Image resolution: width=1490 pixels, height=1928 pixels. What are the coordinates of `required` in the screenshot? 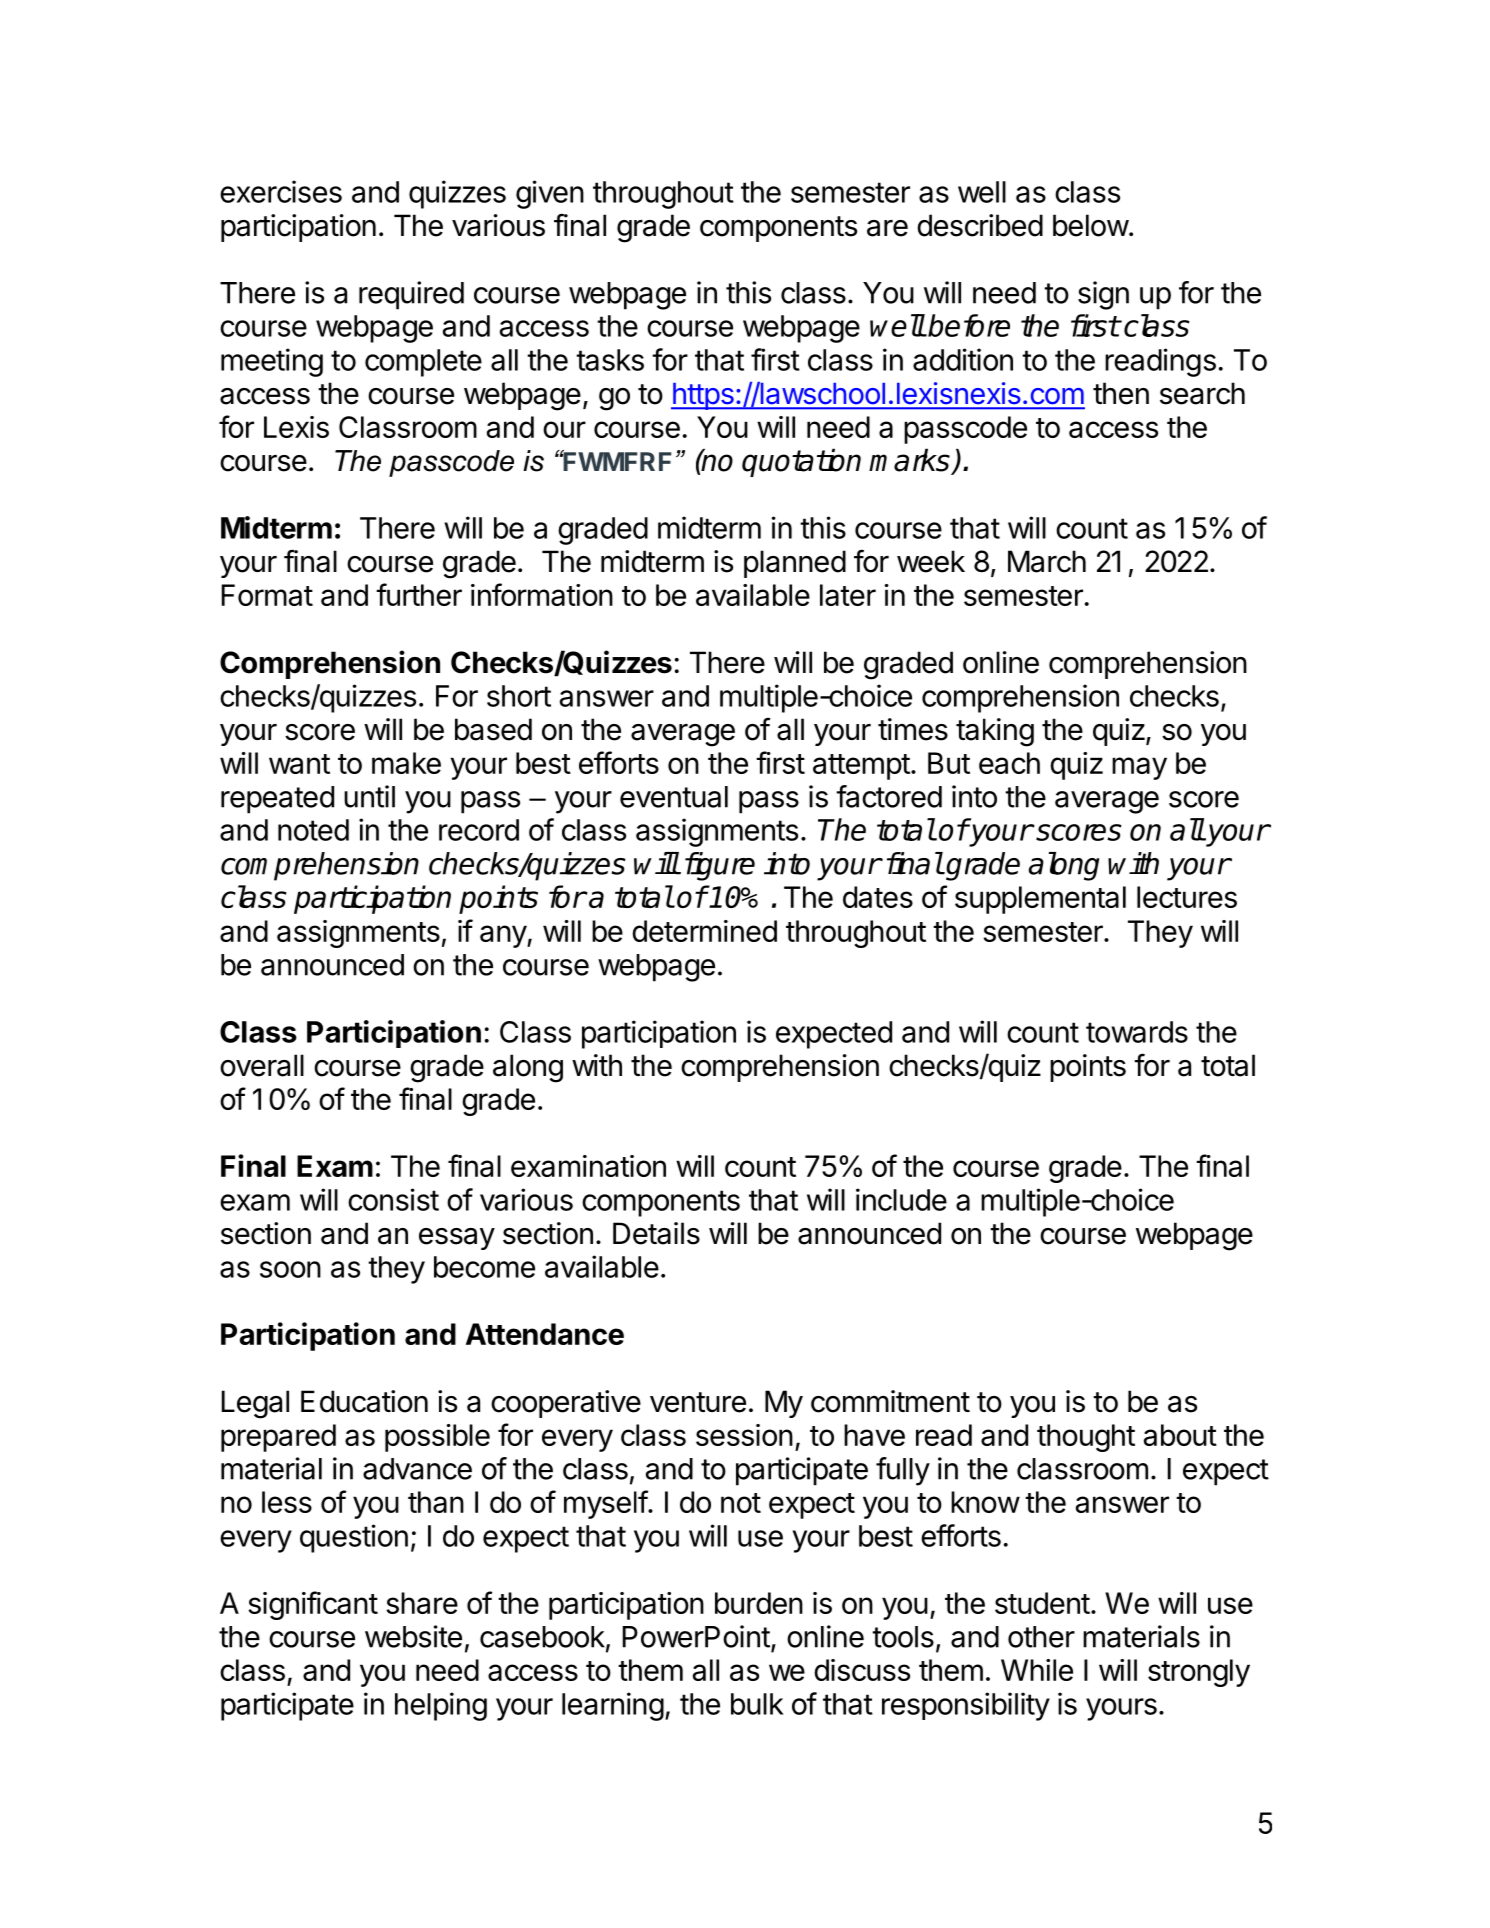 It's located at (411, 295).
